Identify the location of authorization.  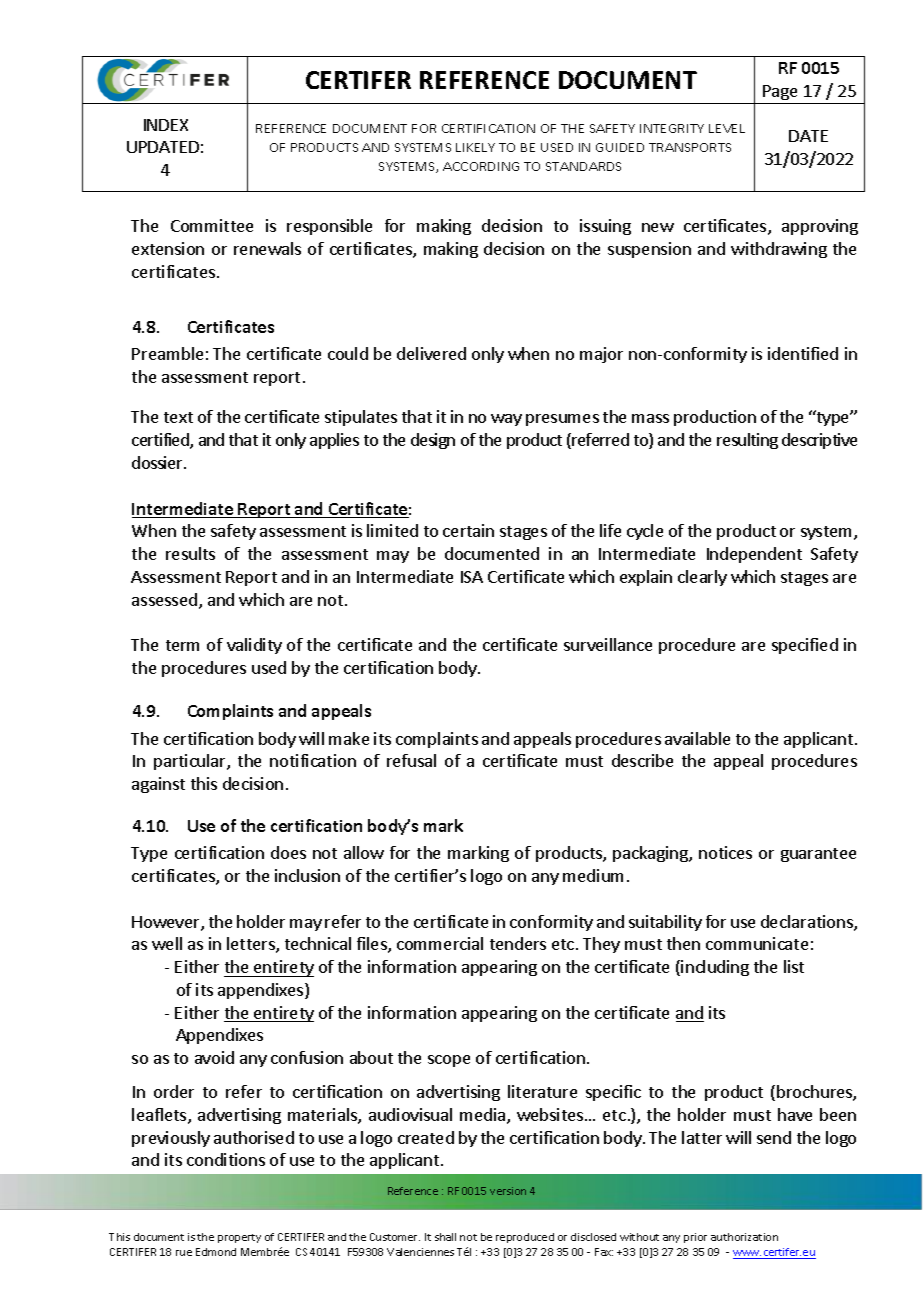
(744, 1237).
